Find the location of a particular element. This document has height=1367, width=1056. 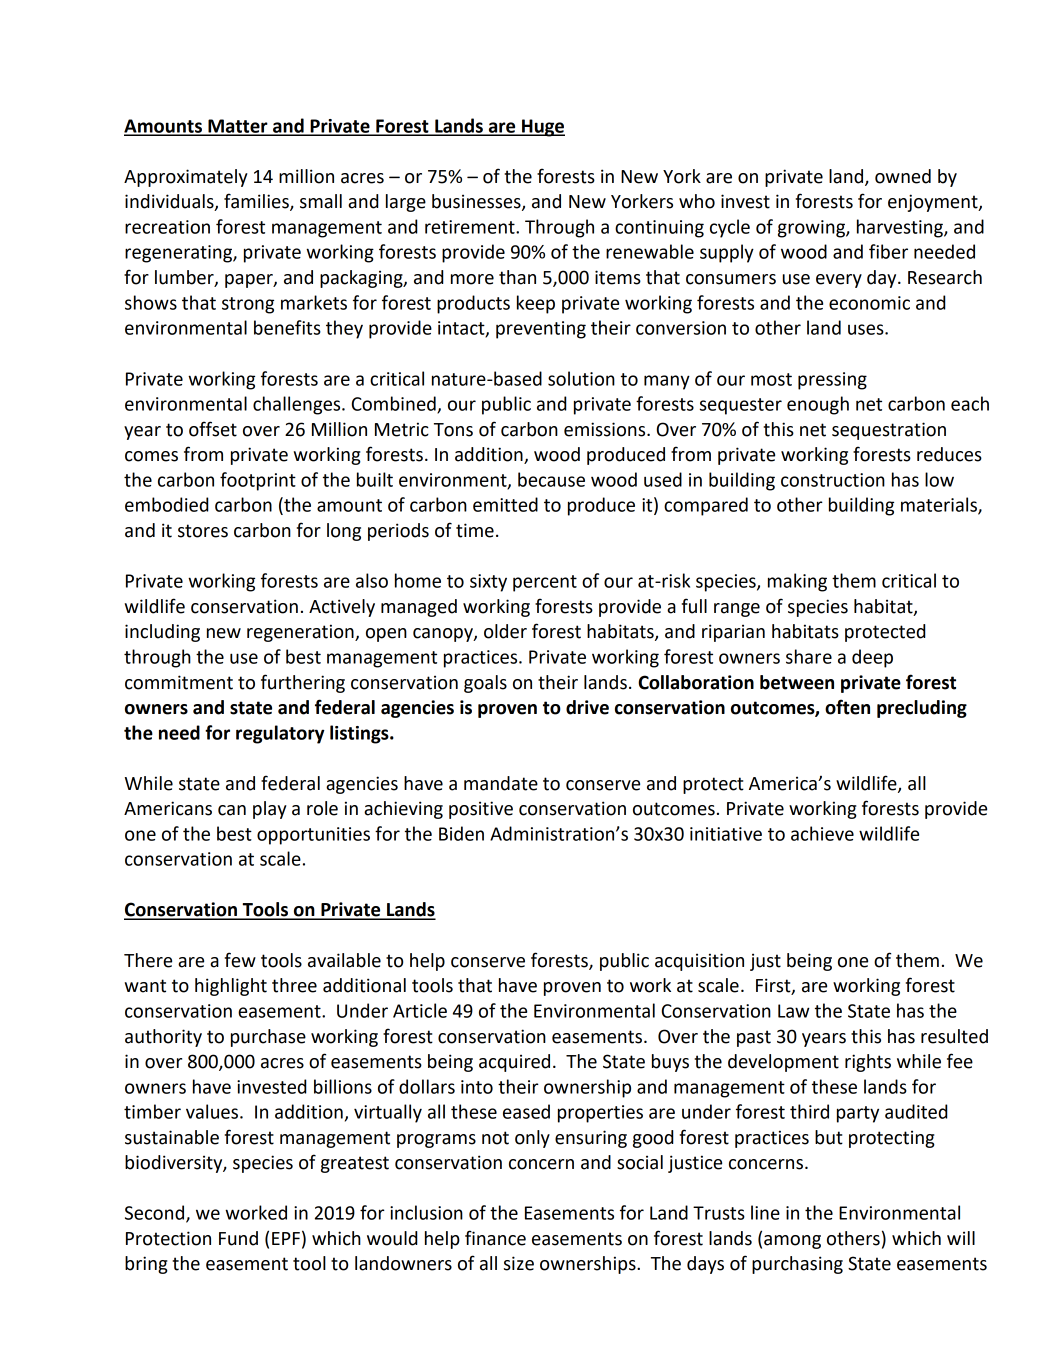

furthering is located at coordinates (303, 683).
